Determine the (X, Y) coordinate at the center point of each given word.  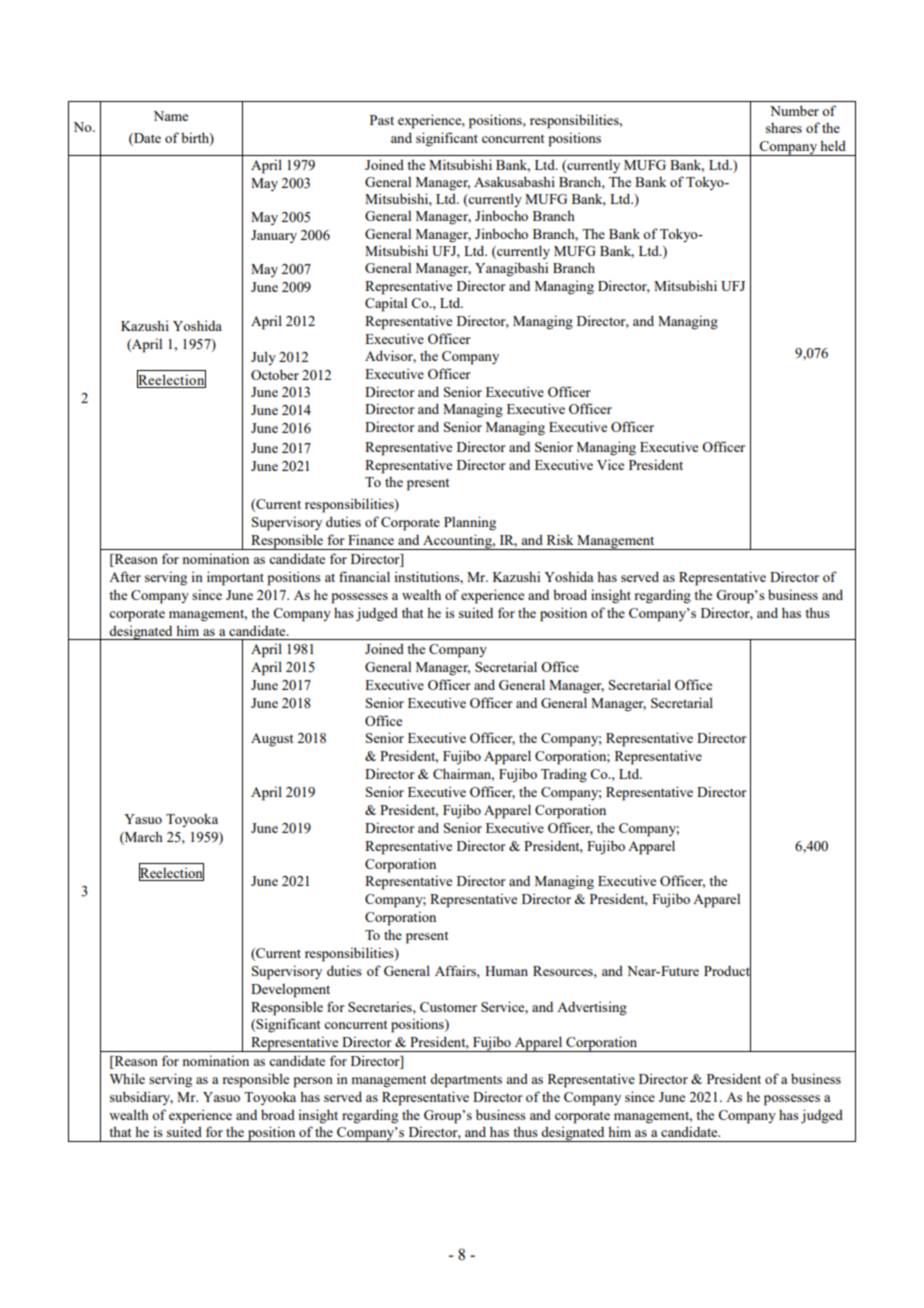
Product (727, 970)
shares (784, 128)
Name (171, 116)
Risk (560, 539)
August (272, 740)
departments (466, 1080)
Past (382, 120)
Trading (564, 775)
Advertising (592, 1008)
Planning (470, 523)
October (275, 374)
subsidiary (141, 1098)
